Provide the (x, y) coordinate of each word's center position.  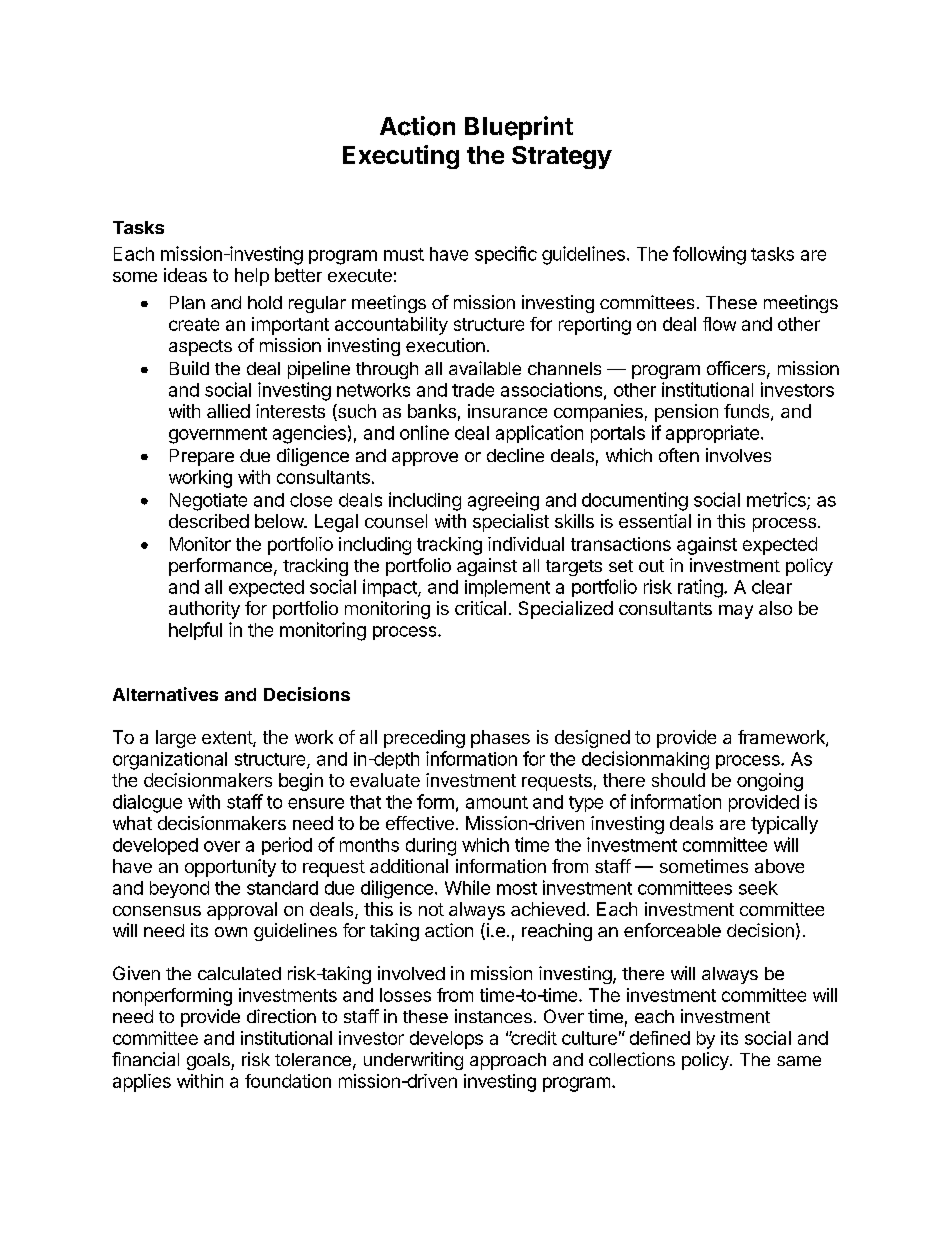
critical (480, 608)
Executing (401, 157)
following (709, 255)
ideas (185, 275)
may (736, 612)
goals (209, 1061)
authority (204, 610)
